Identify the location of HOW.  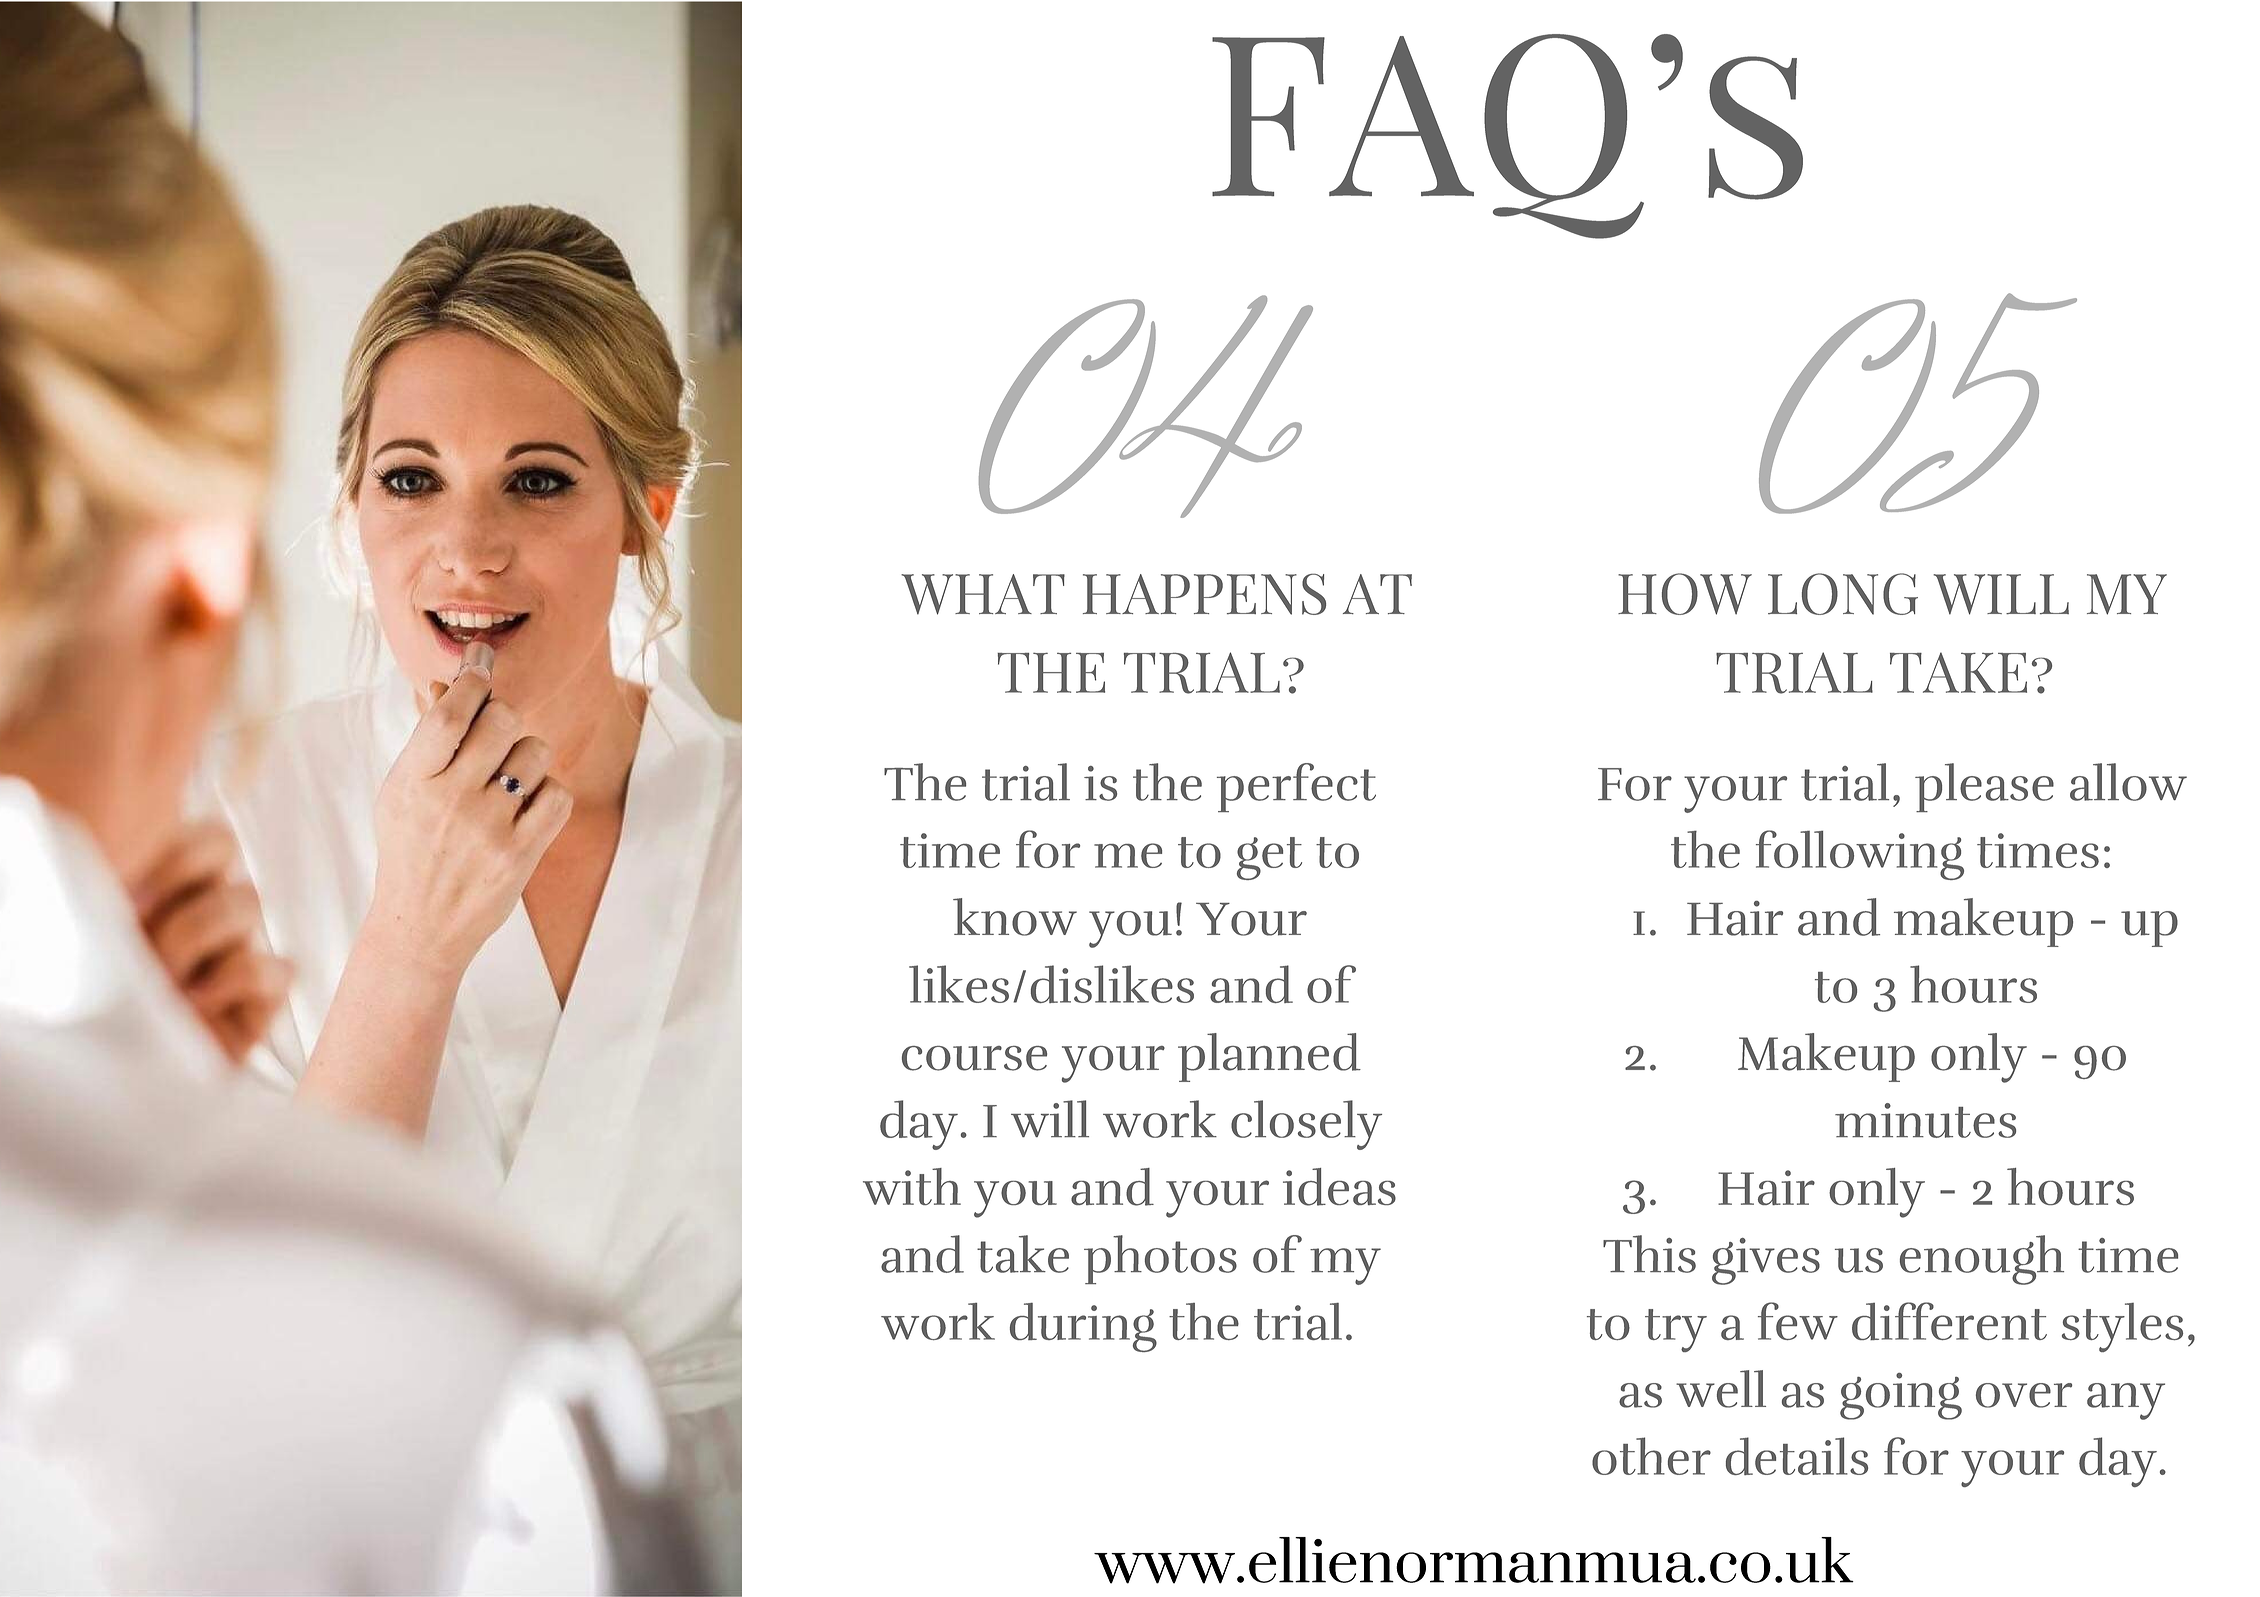
(1685, 594).
